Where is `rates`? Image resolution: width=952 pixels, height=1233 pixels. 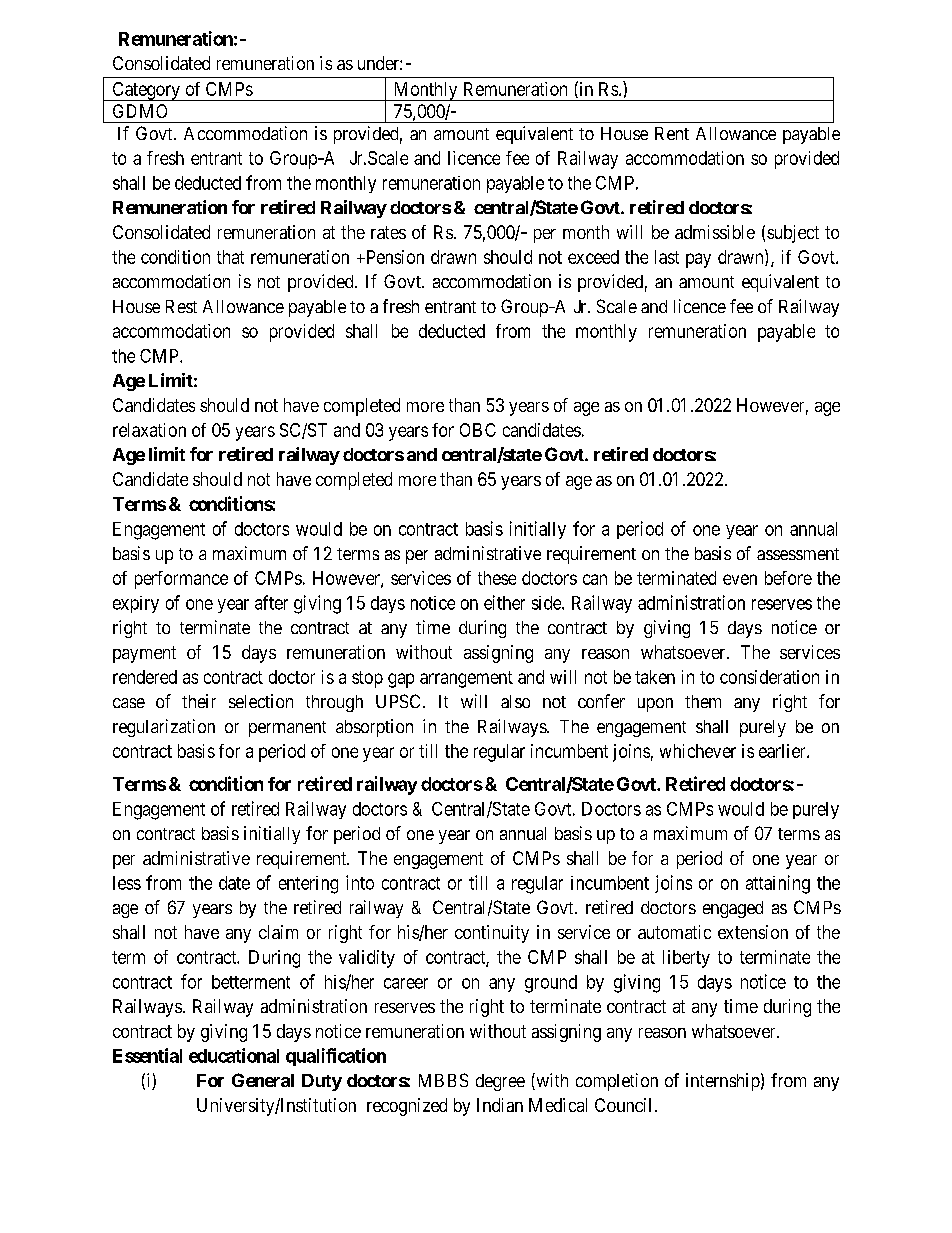 rates is located at coordinates (388, 232).
